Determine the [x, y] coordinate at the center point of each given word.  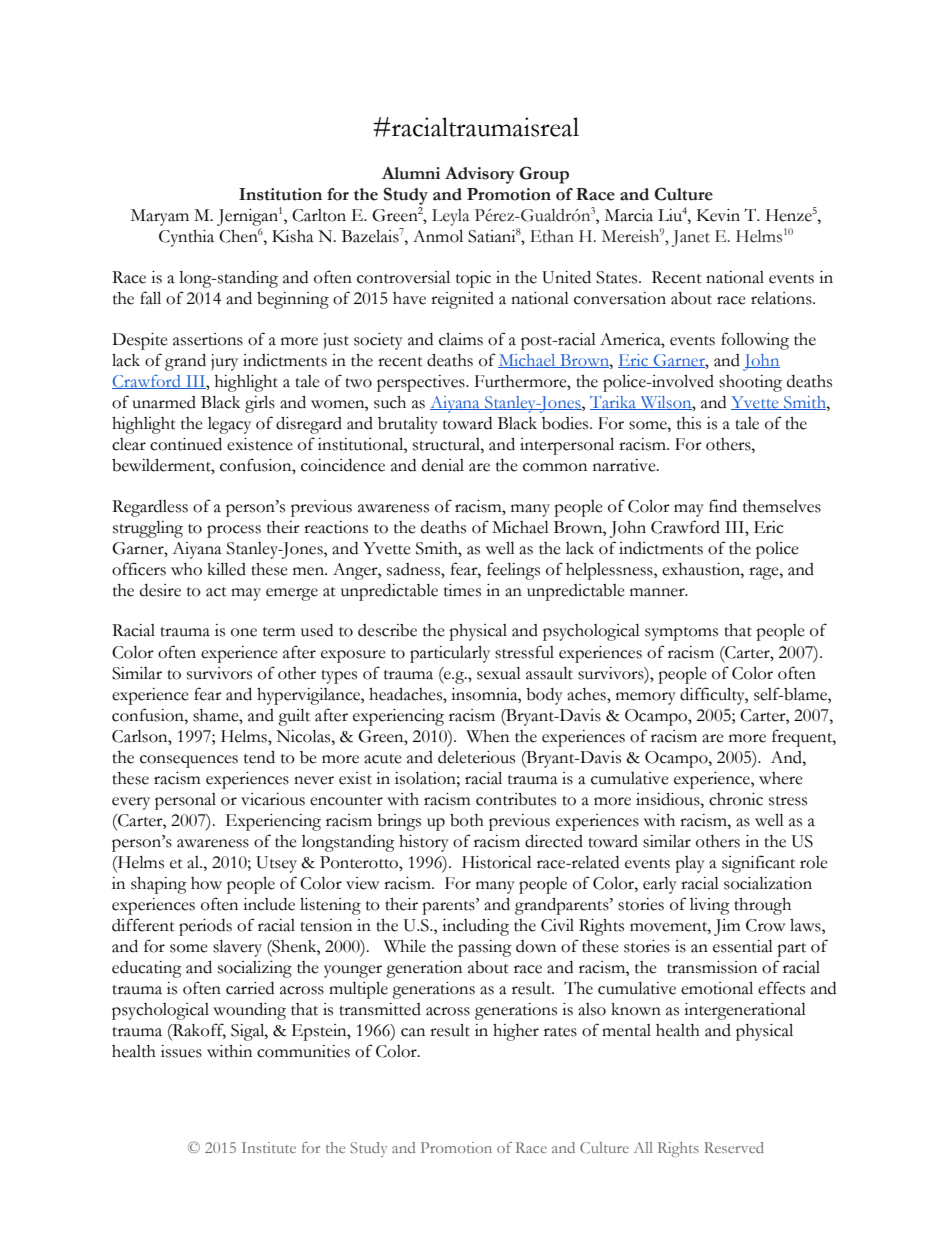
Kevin [718, 215]
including [475, 927]
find [723, 506]
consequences [189, 761]
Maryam [160, 217]
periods [205, 927]
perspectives [422, 383]
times [462, 590]
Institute [269, 1147]
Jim [727, 927]
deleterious [476, 757]
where [781, 778]
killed [226, 569]
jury [224, 362]
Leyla [451, 217]
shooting [750, 383]
